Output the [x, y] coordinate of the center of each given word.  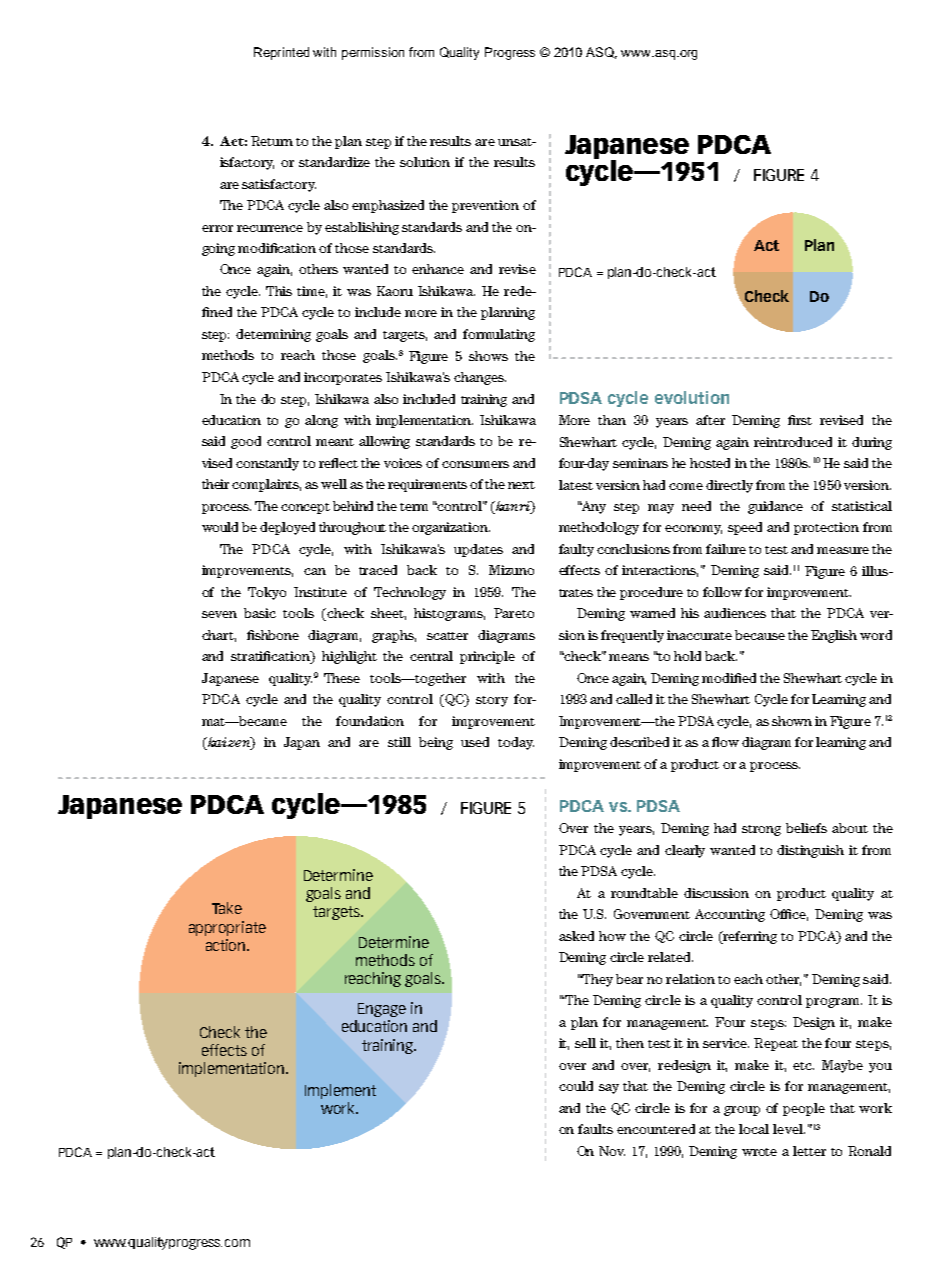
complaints [266, 485]
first [800, 420]
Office [789, 915]
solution [425, 162]
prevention [485, 206]
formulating [499, 335]
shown [792, 721]
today [516, 743]
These [342, 678]
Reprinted [281, 53]
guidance [775, 507]
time [312, 292]
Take [227, 908]
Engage [382, 1010]
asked [576, 936]
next [521, 485]
